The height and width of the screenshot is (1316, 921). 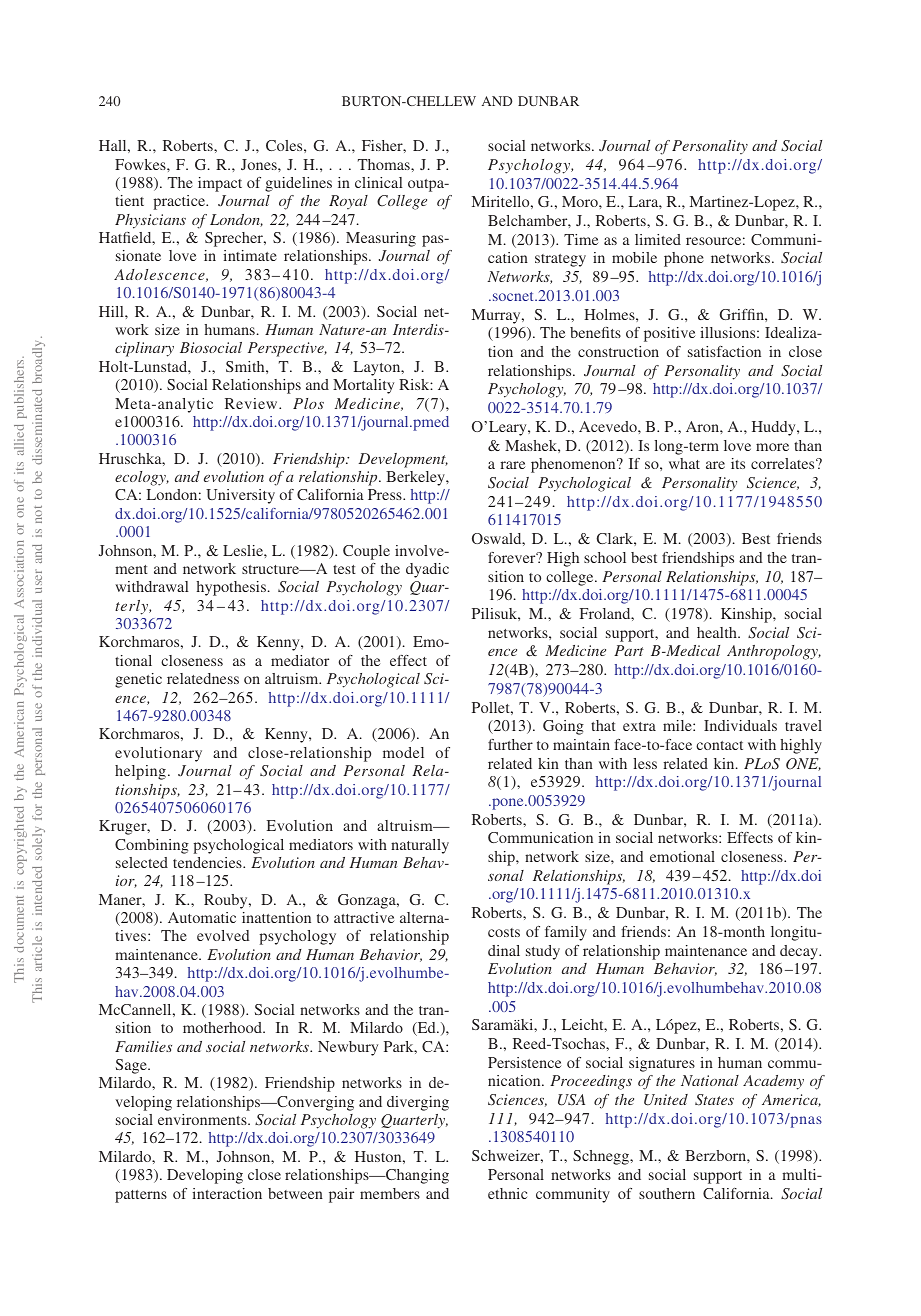 What do you see at coordinates (138, 680) in the screenshot?
I see `genetic` at bounding box center [138, 680].
